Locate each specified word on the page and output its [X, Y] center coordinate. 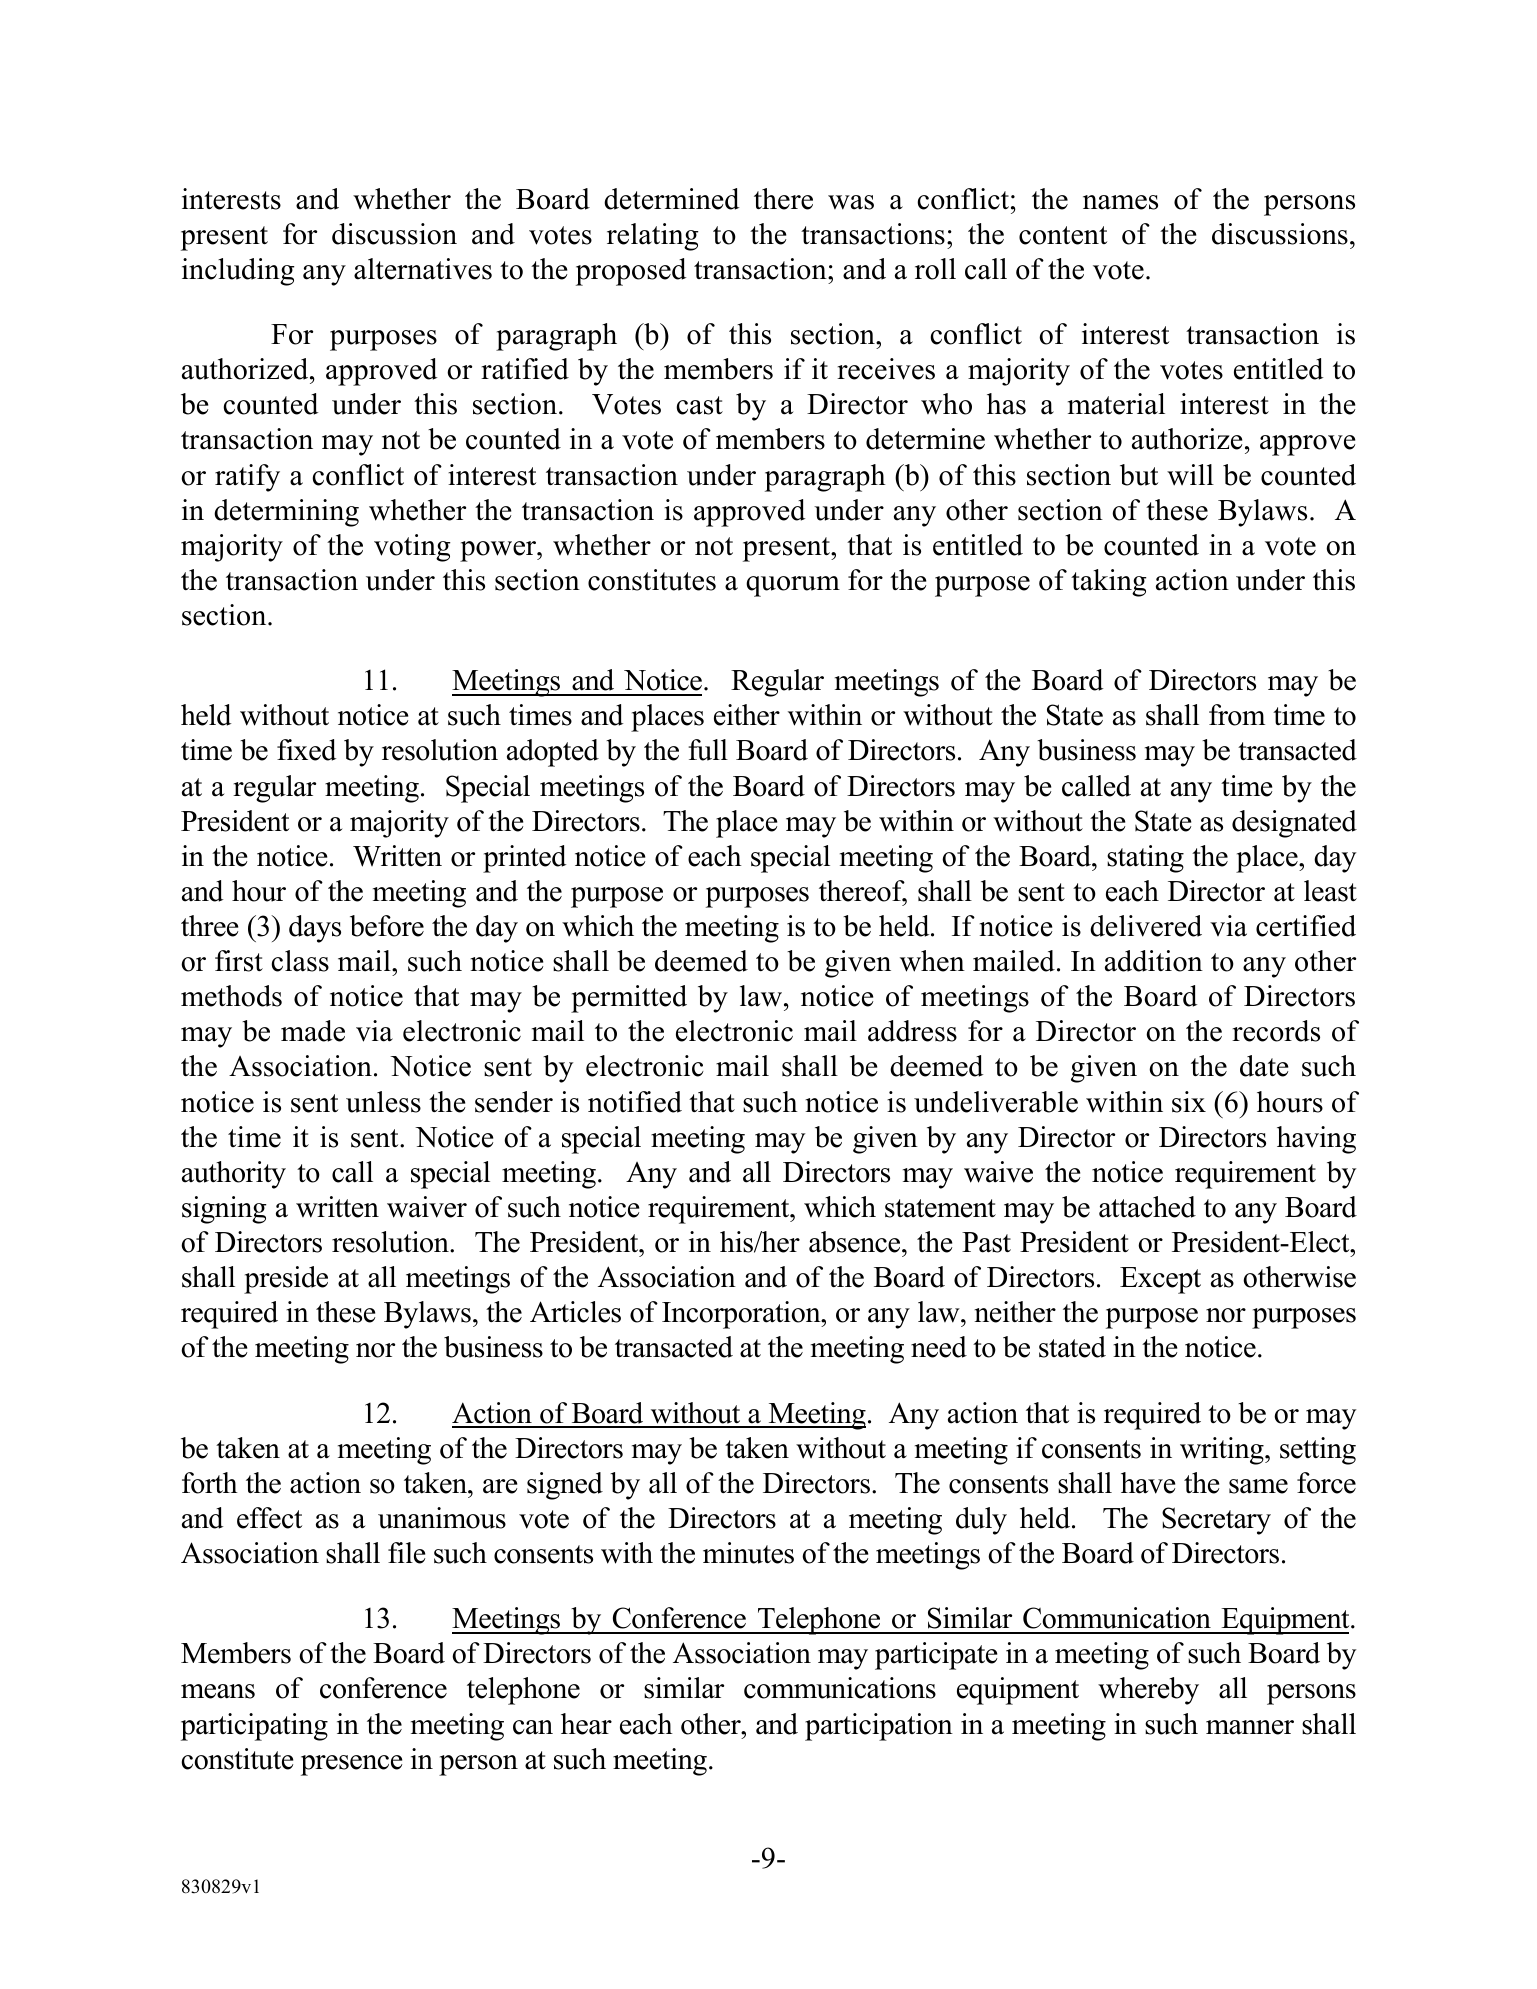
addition [1154, 961]
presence [351, 1765]
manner [1250, 1727]
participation [879, 1727]
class [300, 961]
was [851, 202]
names [1120, 202]
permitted [629, 999]
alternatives [423, 269]
